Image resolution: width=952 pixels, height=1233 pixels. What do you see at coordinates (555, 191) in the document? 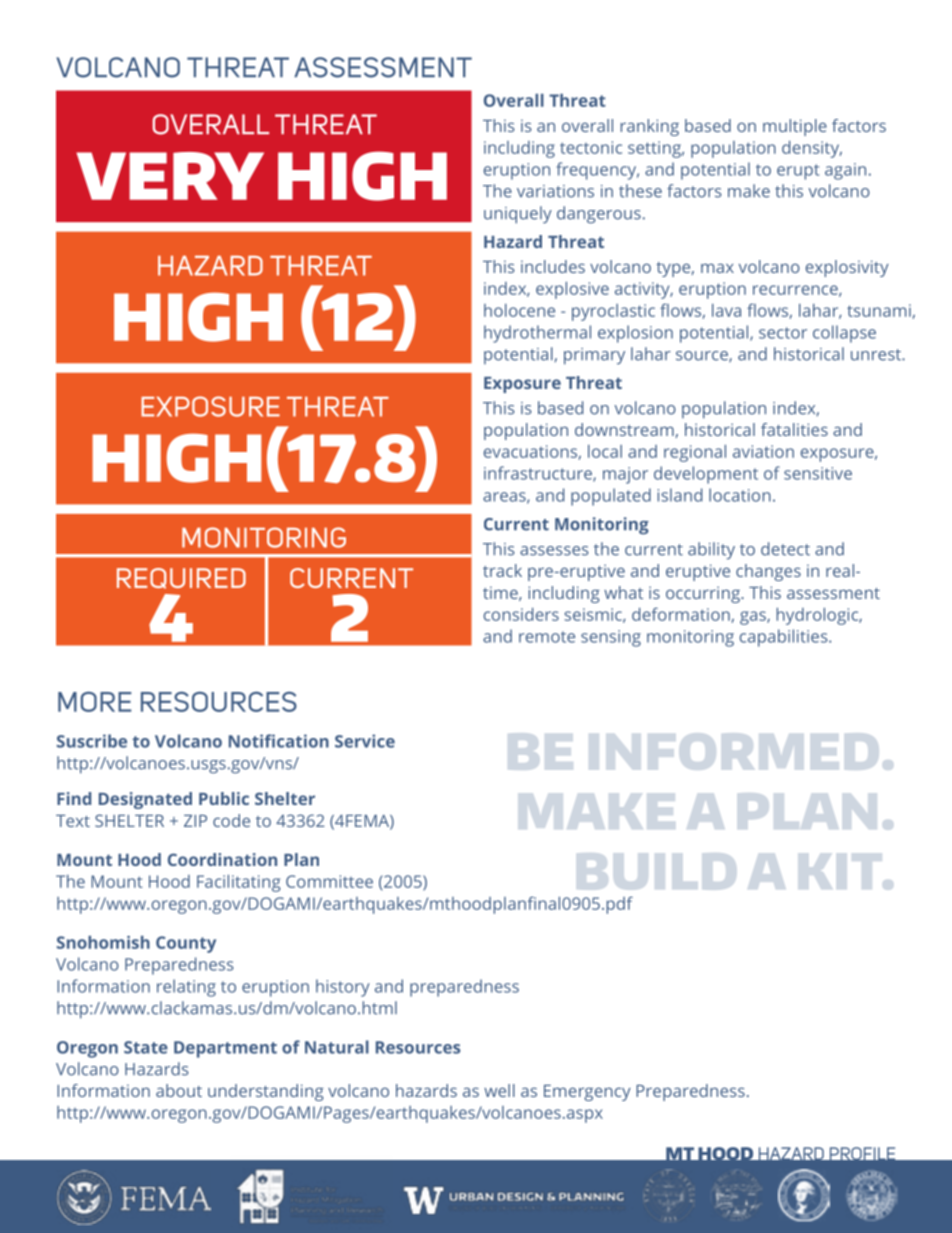
I see `variations` at bounding box center [555, 191].
